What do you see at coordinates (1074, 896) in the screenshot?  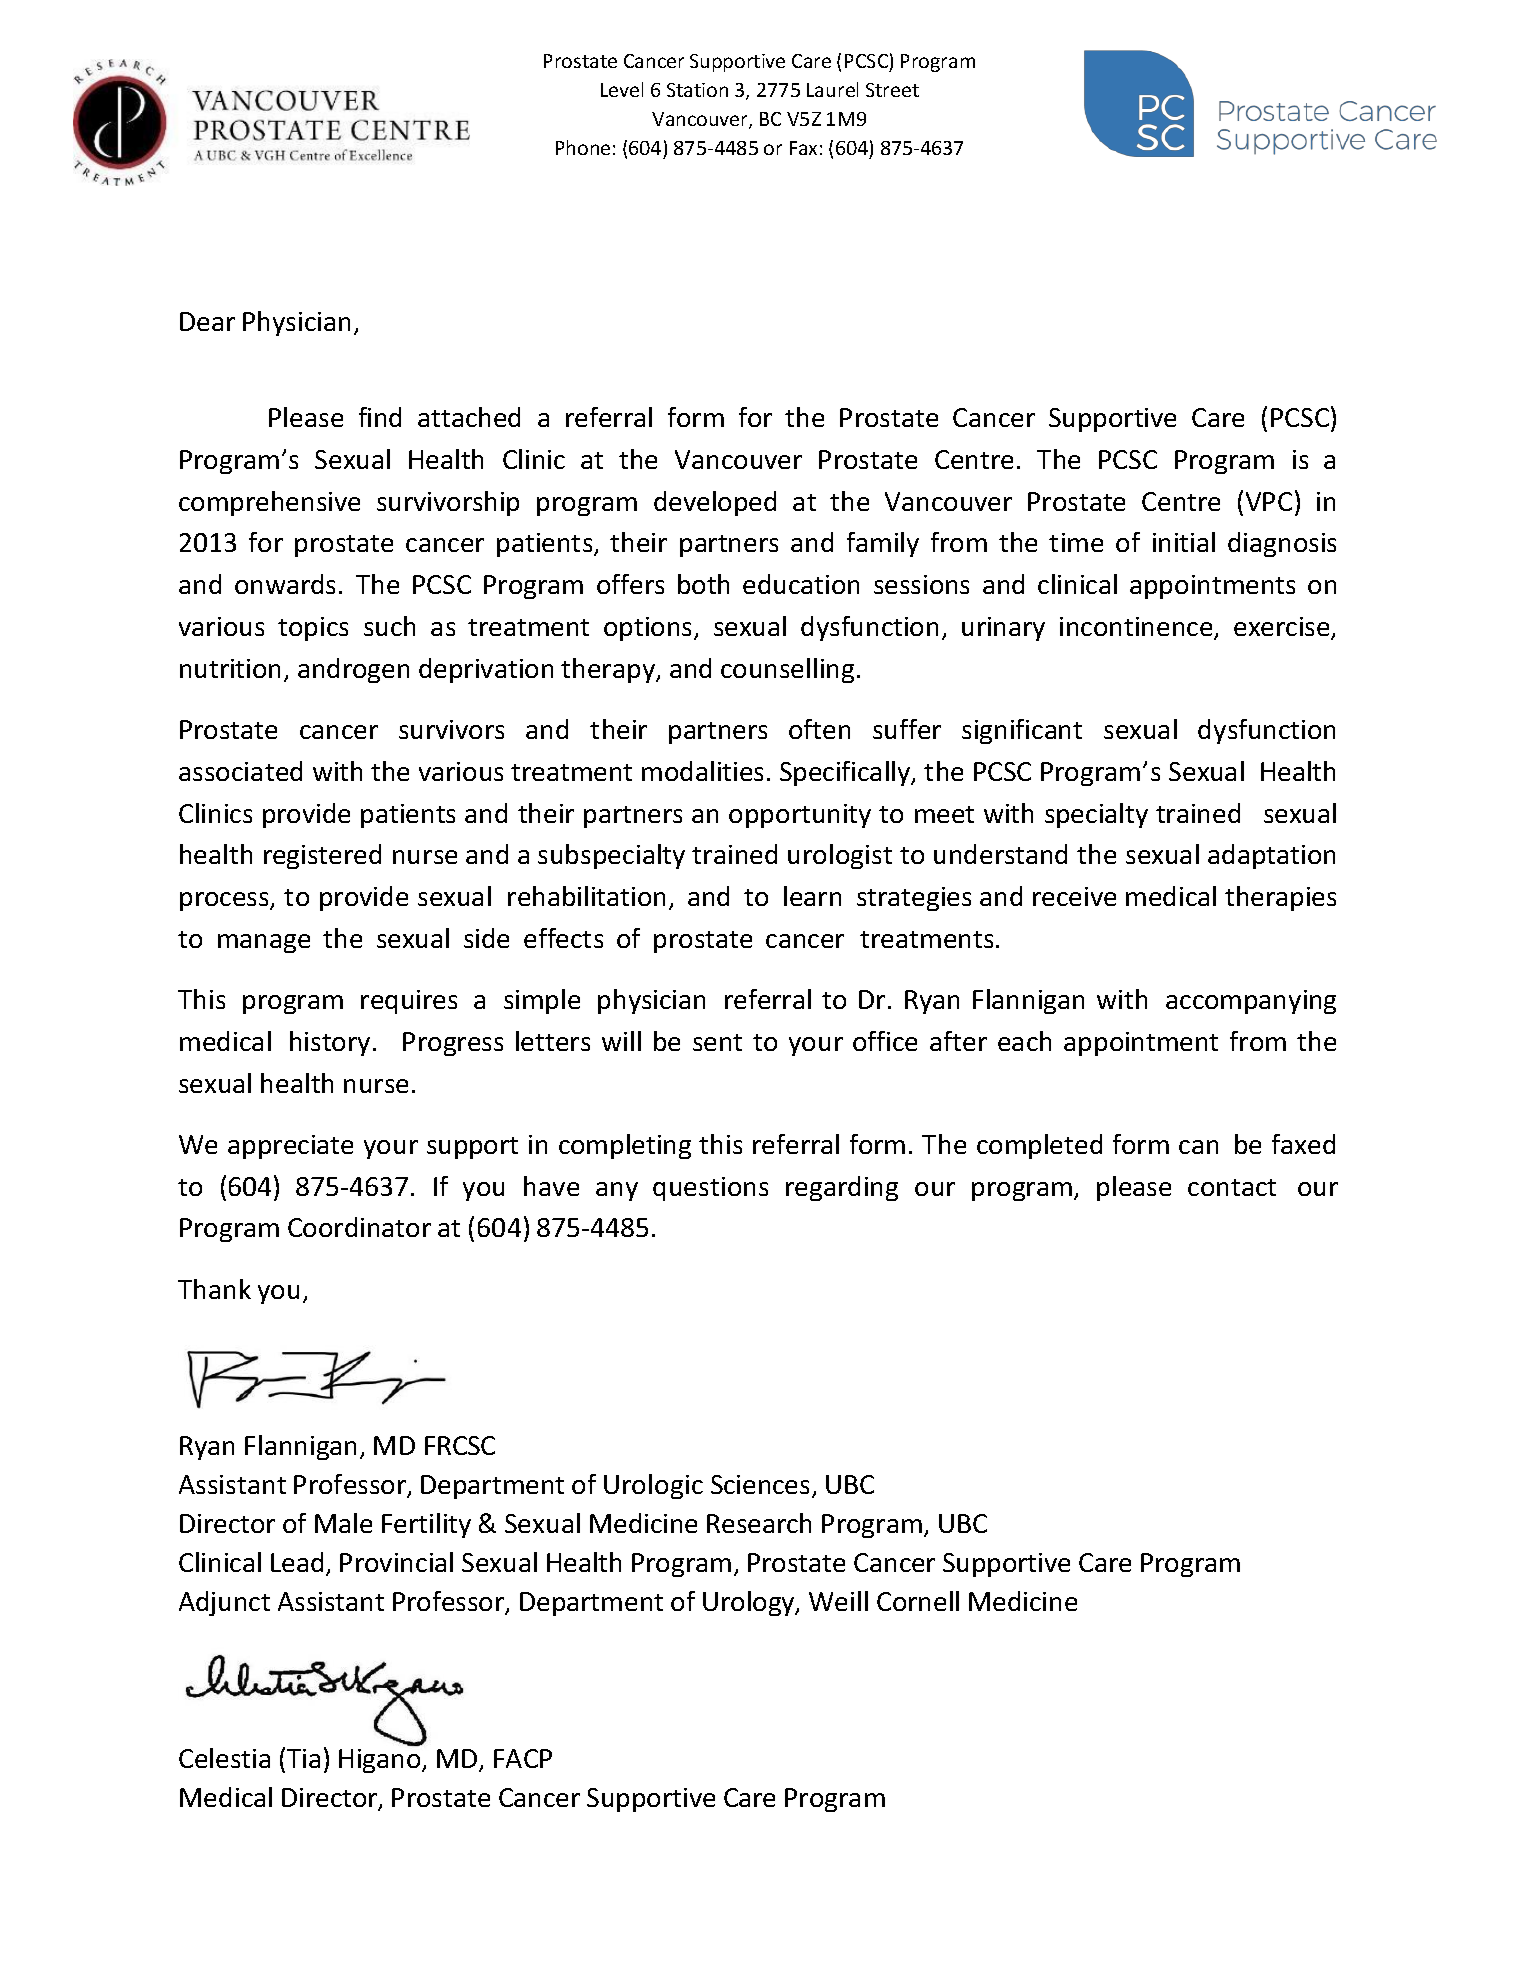 I see `receive` at bounding box center [1074, 896].
